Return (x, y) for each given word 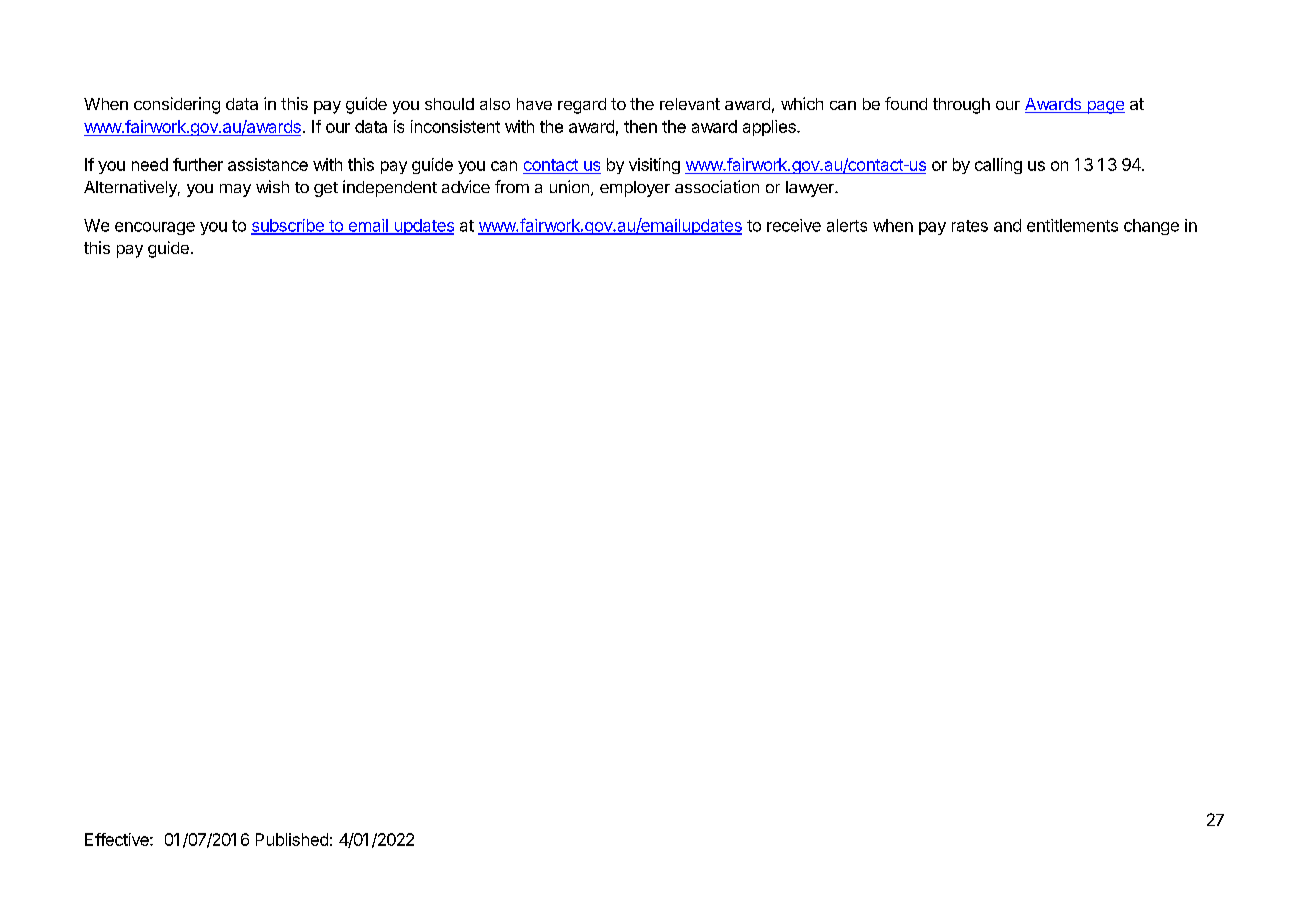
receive (794, 225)
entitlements (1072, 225)
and (1007, 225)
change (1151, 227)
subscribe (288, 226)
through (961, 106)
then (640, 126)
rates (970, 226)
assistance (268, 164)
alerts (847, 225)
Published (292, 839)
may (235, 190)
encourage (155, 228)
